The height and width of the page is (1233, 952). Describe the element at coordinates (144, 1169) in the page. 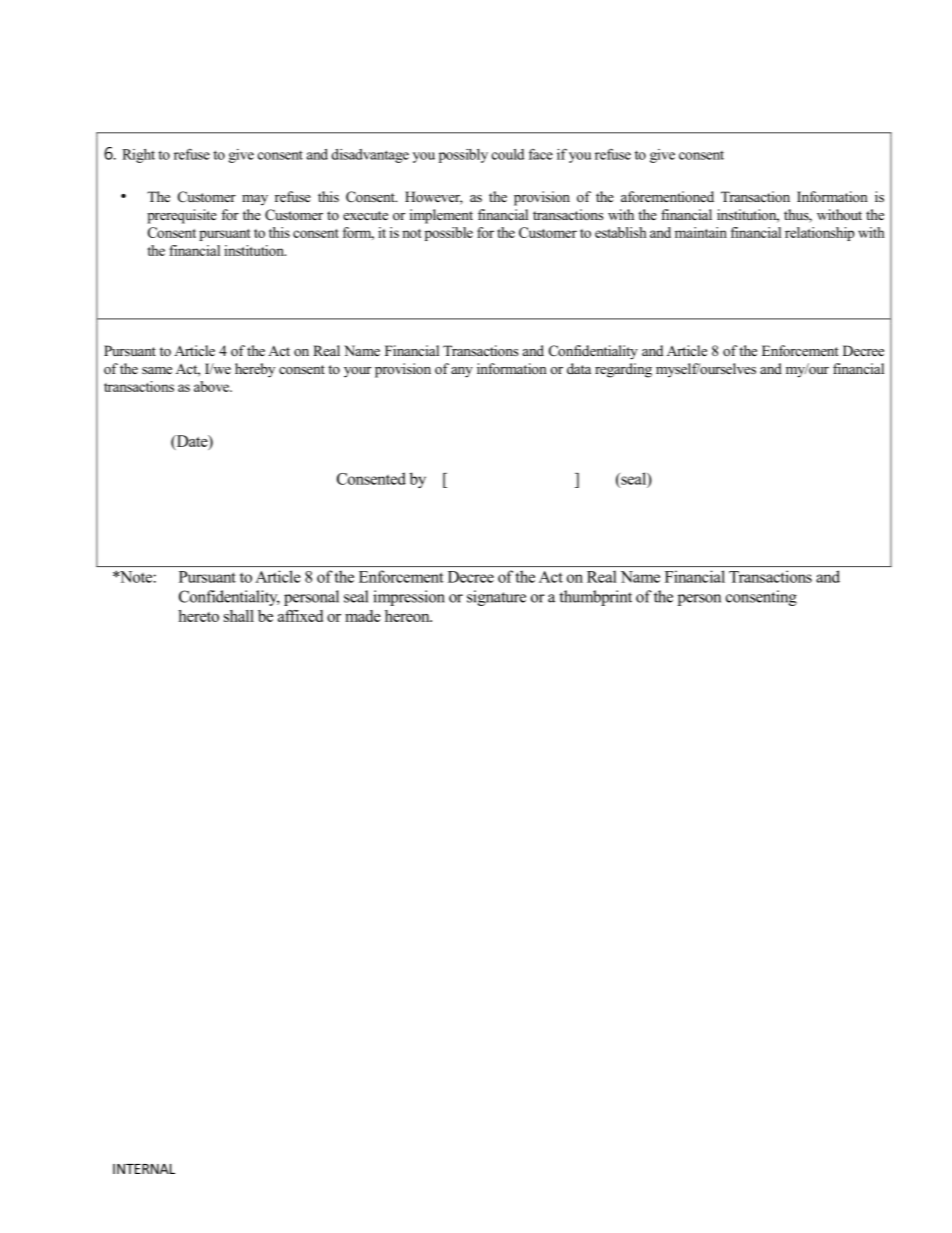

I see `INTERNAL` at that location.
